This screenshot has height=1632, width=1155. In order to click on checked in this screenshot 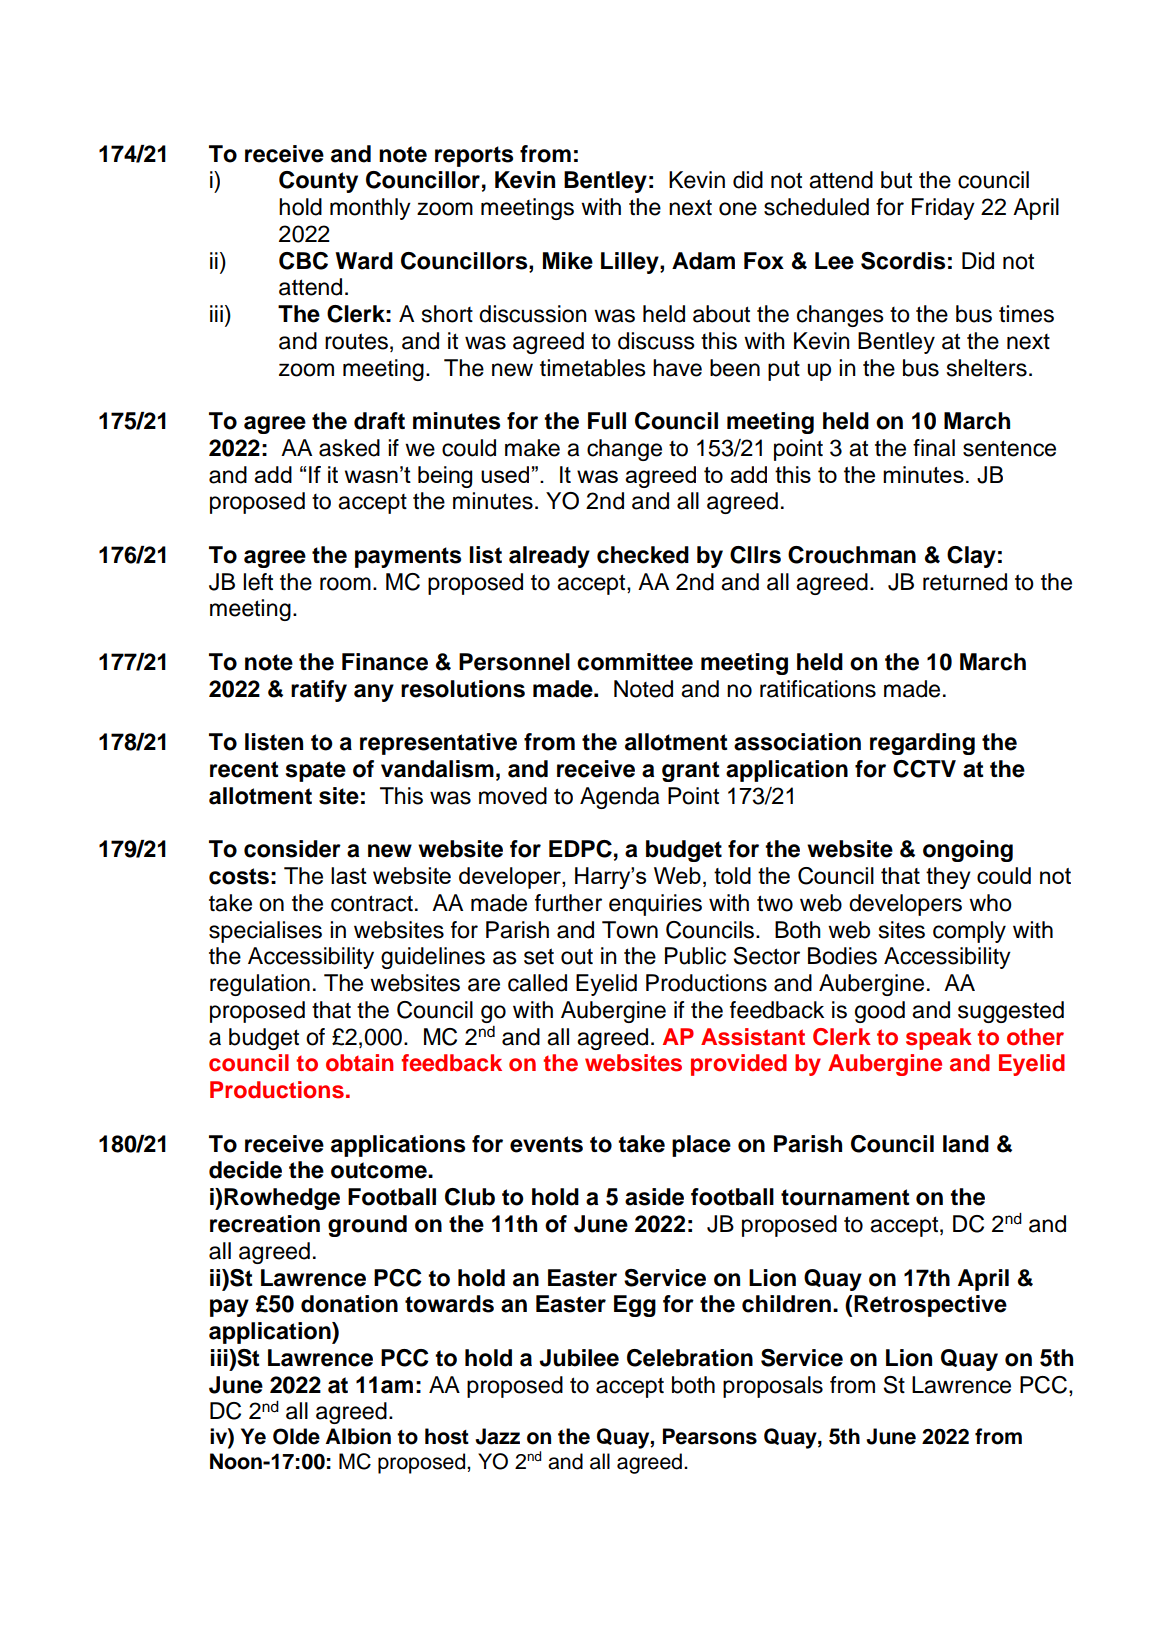, I will do `click(643, 555)`.
